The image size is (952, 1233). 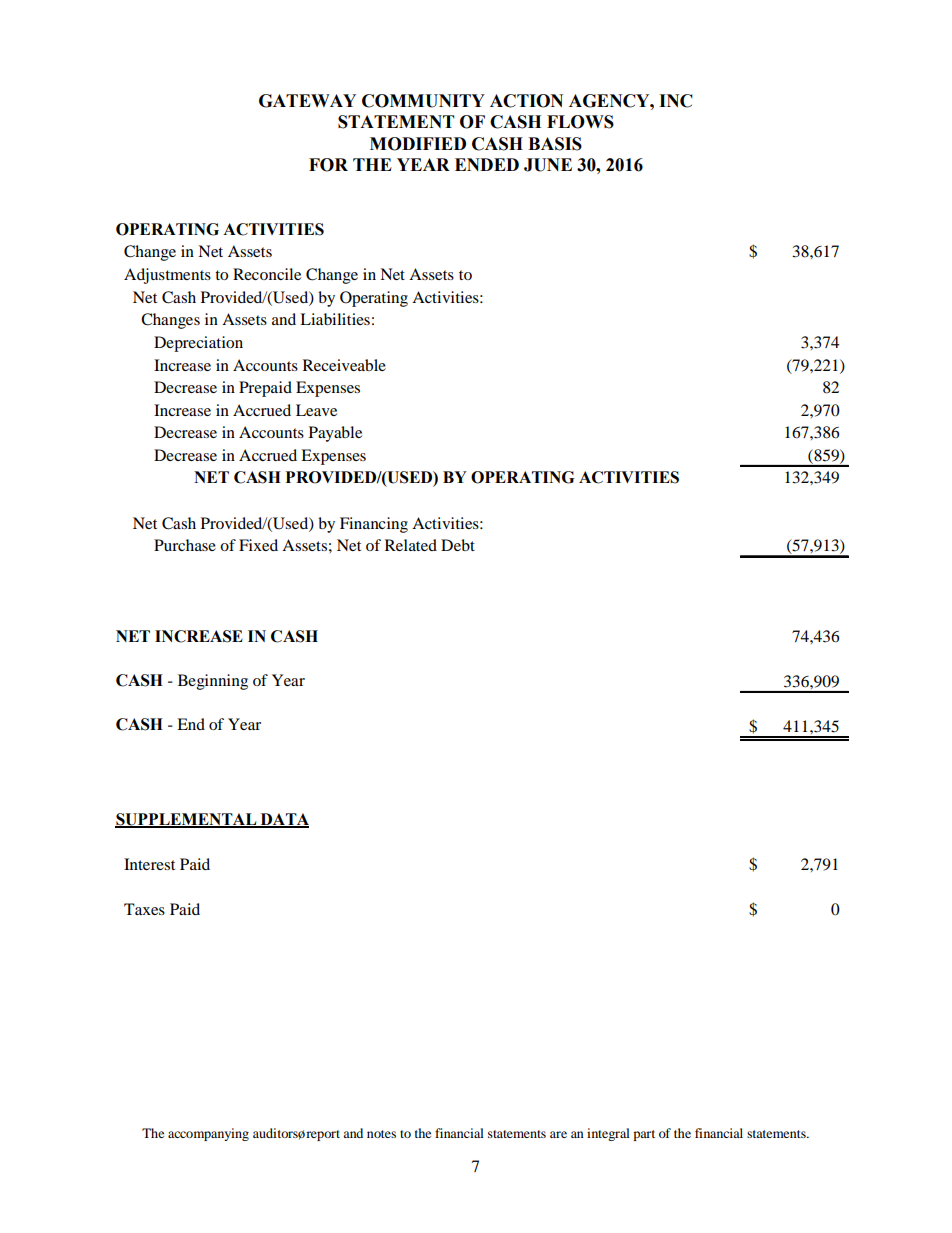 What do you see at coordinates (411, 545) in the screenshot?
I see `Related` at bounding box center [411, 545].
